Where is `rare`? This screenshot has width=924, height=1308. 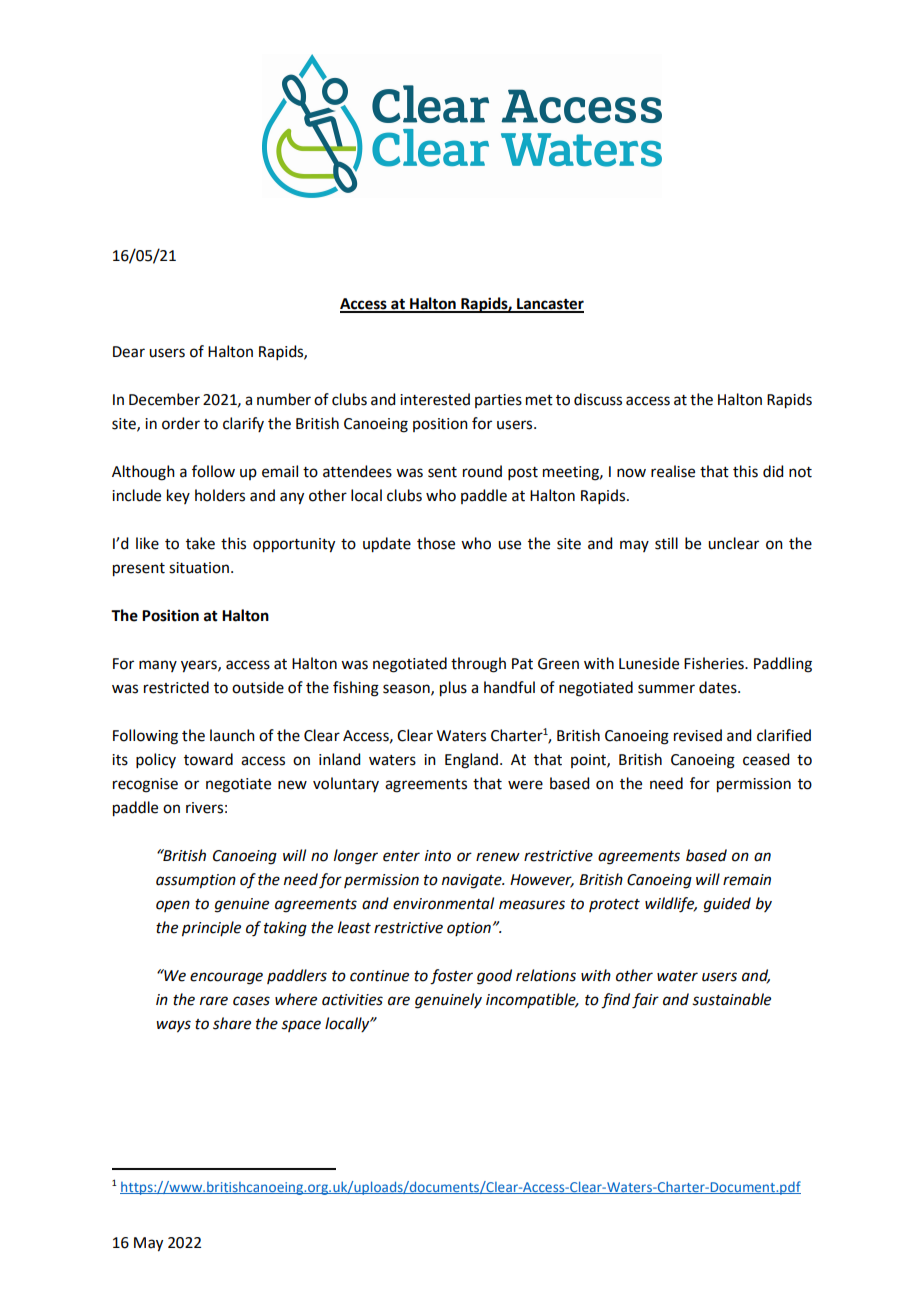 rare is located at coordinates (214, 1001).
